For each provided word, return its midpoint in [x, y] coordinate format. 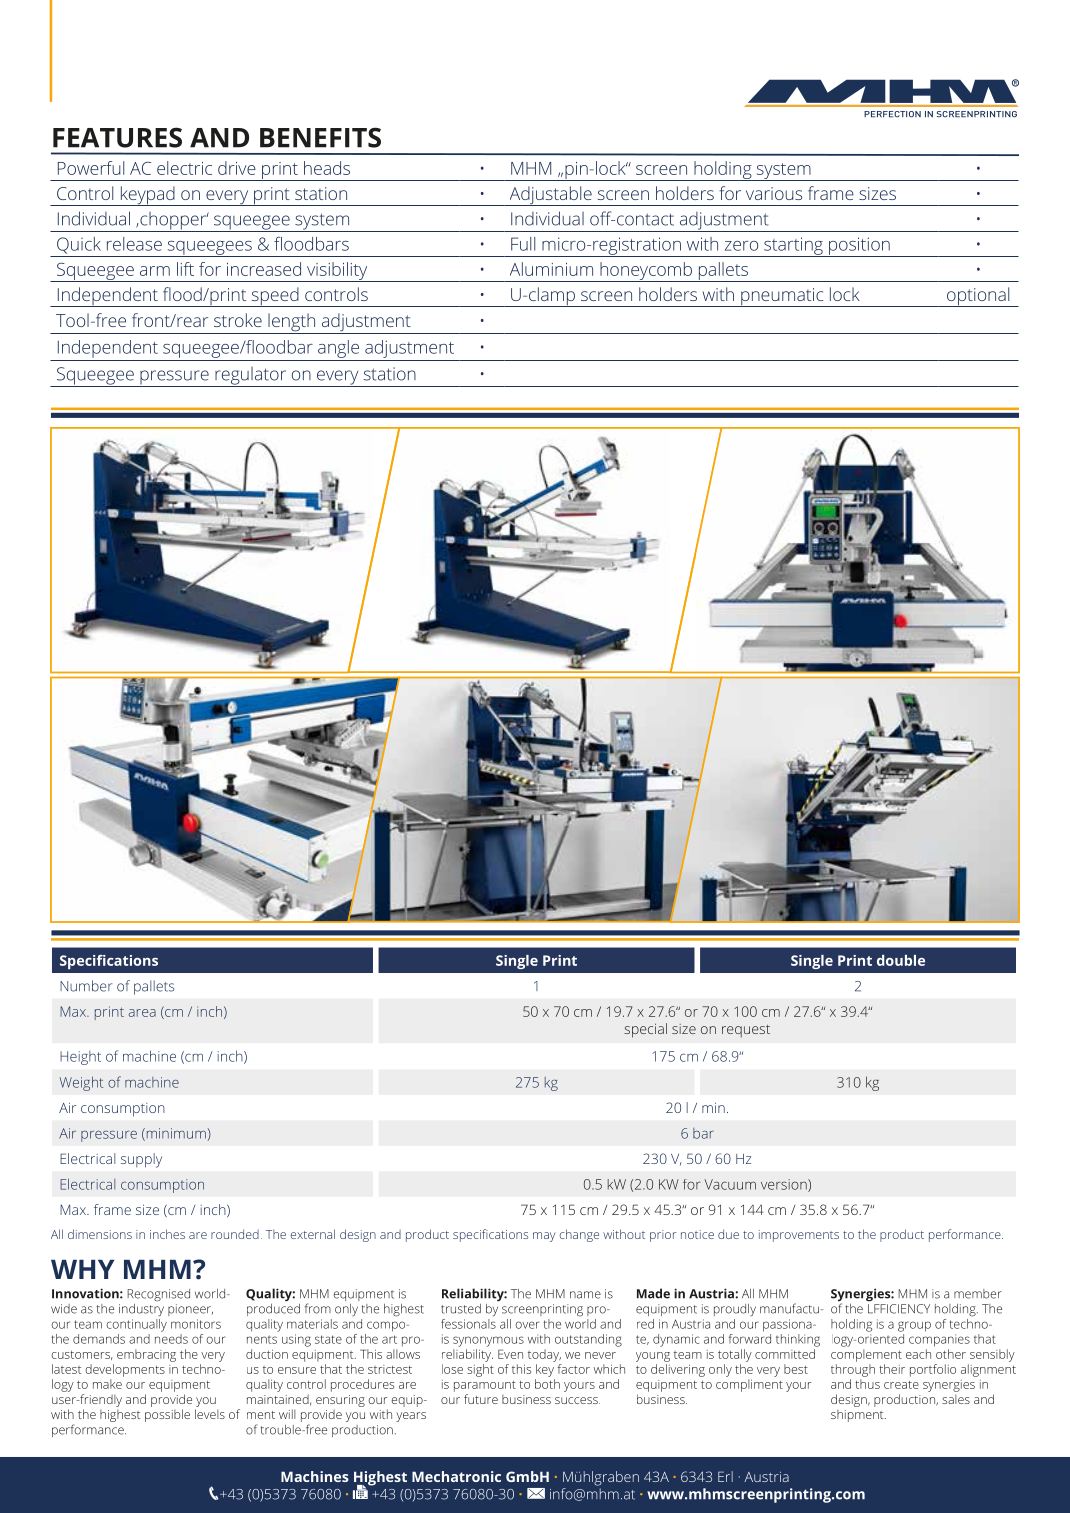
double [901, 960]
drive [237, 168]
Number [86, 986]
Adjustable [550, 196]
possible [167, 1415]
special [645, 1030]
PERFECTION [892, 114]
